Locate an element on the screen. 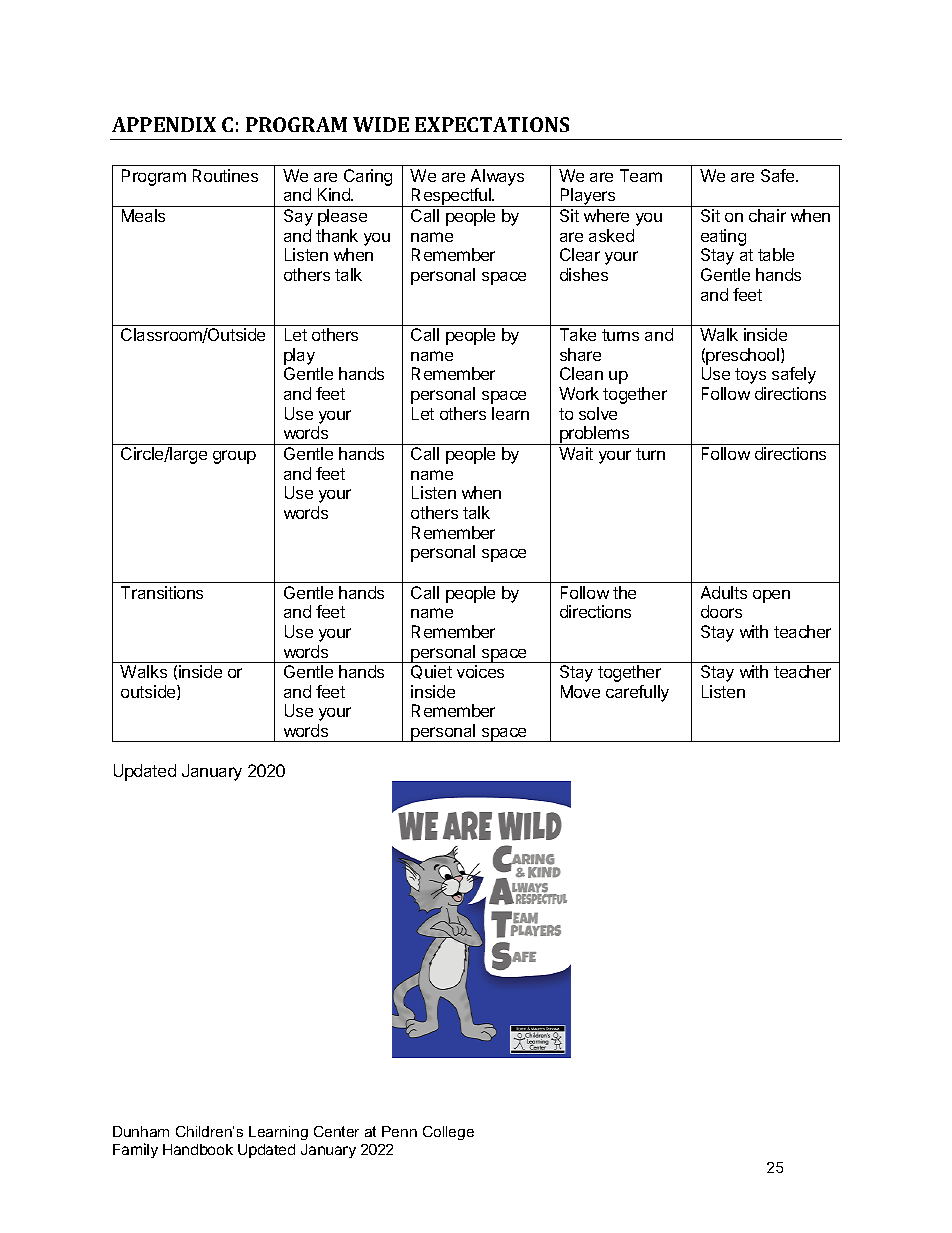 The height and width of the screenshot is (1233, 952). voices is located at coordinates (480, 671).
